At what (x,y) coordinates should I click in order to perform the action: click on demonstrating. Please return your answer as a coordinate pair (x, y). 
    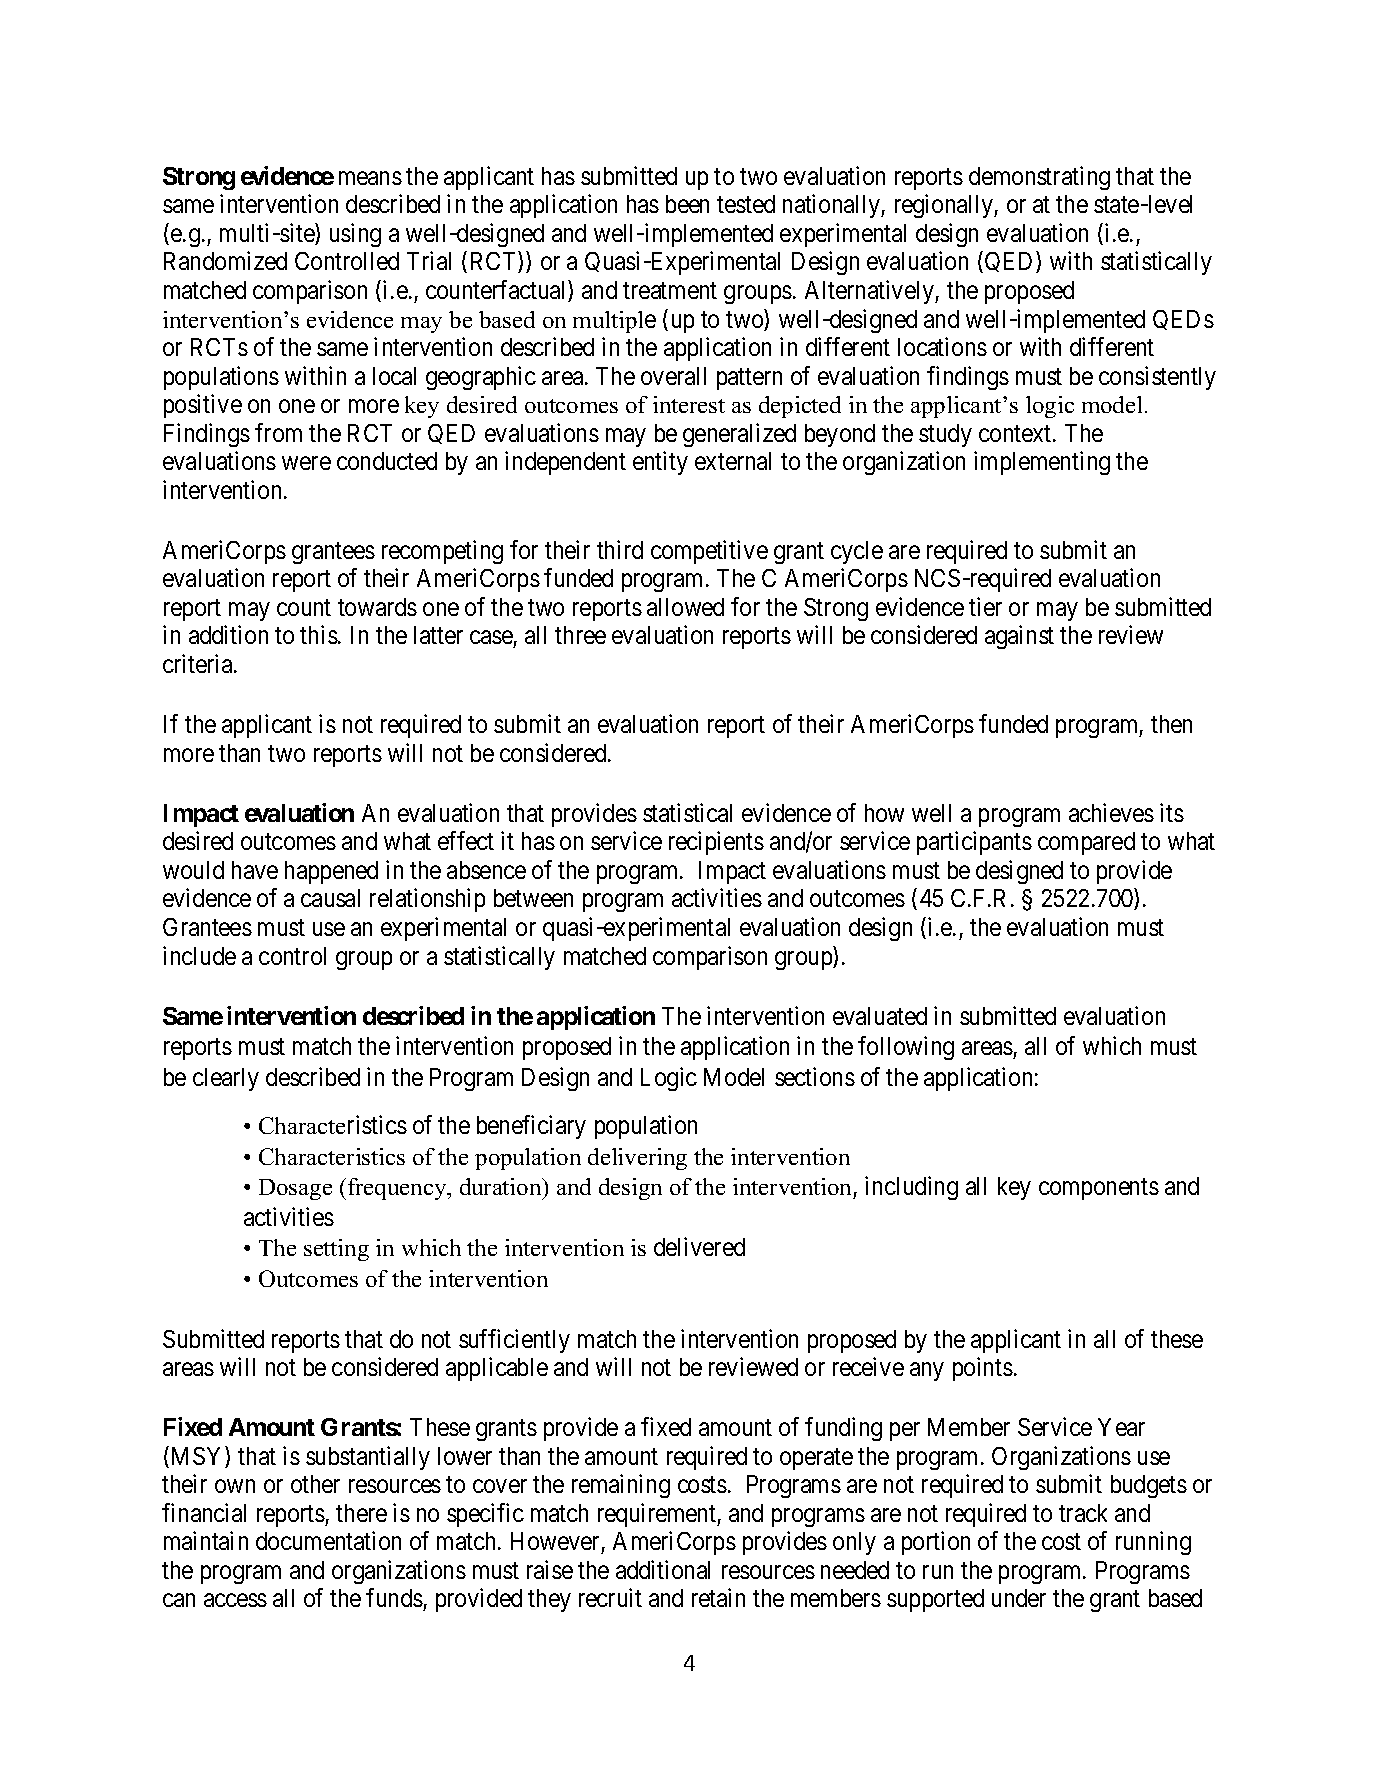
    Looking at the image, I should click on (1039, 178).
